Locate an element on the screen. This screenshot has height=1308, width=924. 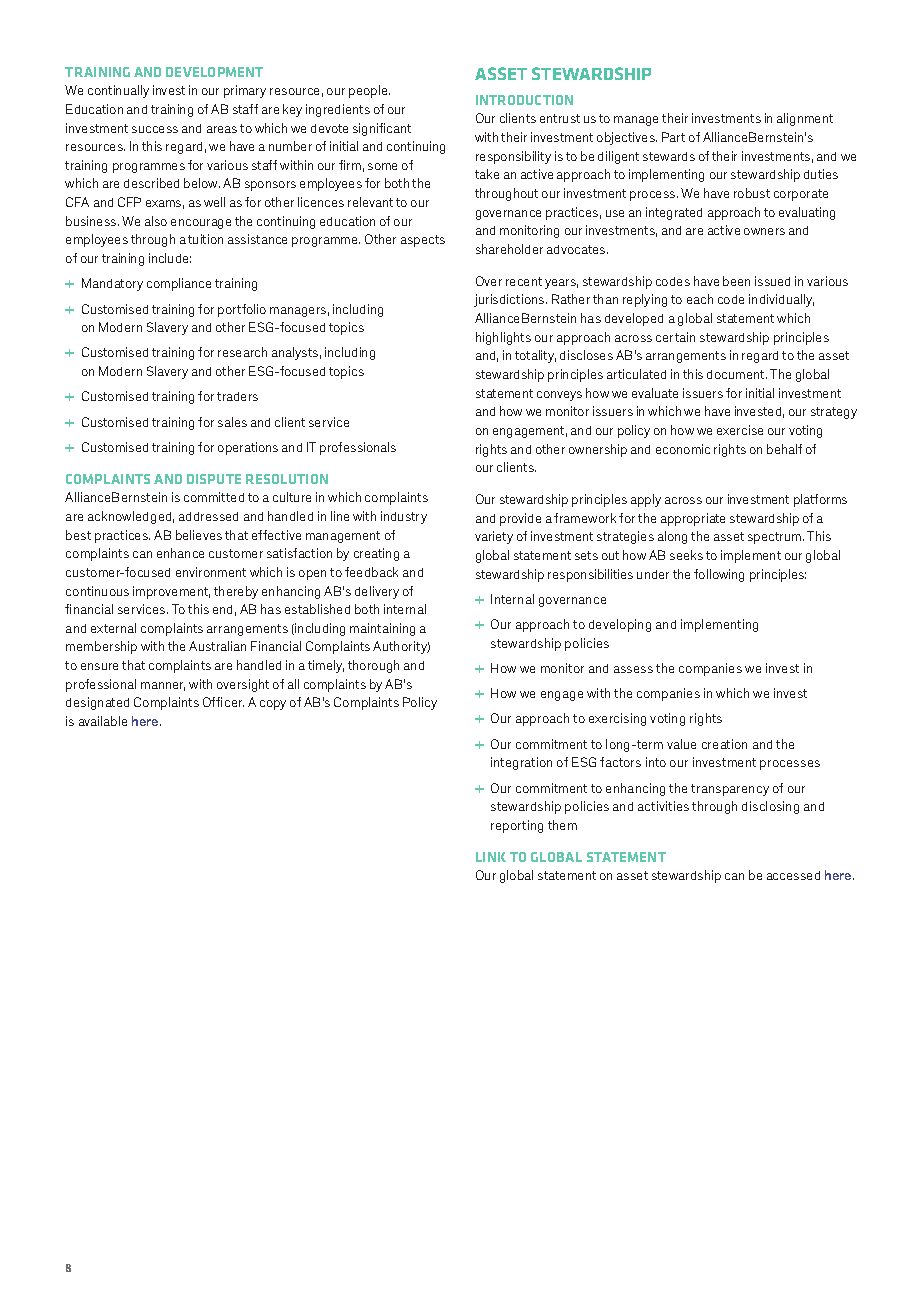
alignment is located at coordinates (805, 119).
